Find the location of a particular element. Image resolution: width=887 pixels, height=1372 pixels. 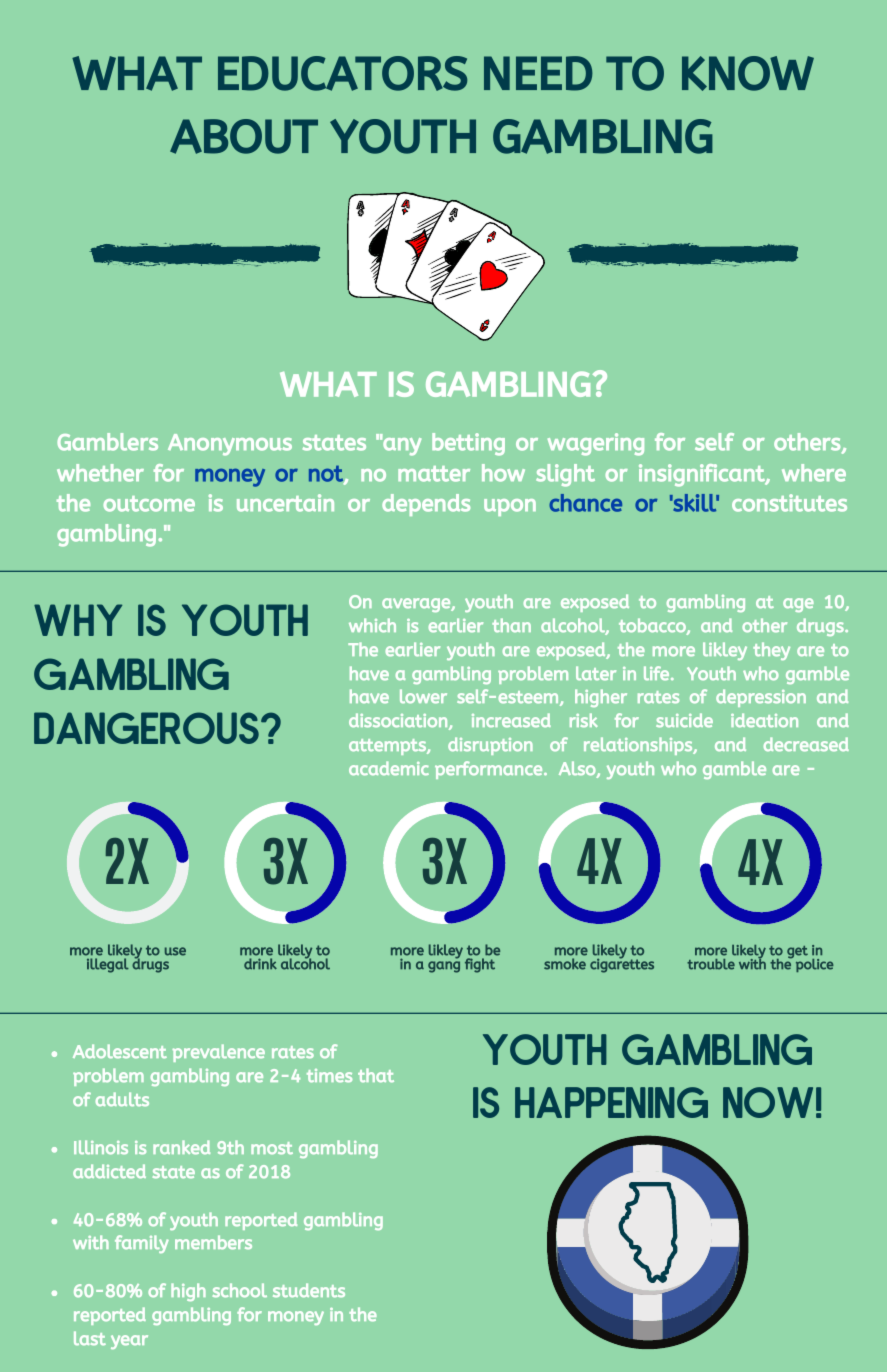

use is located at coordinates (175, 951).
